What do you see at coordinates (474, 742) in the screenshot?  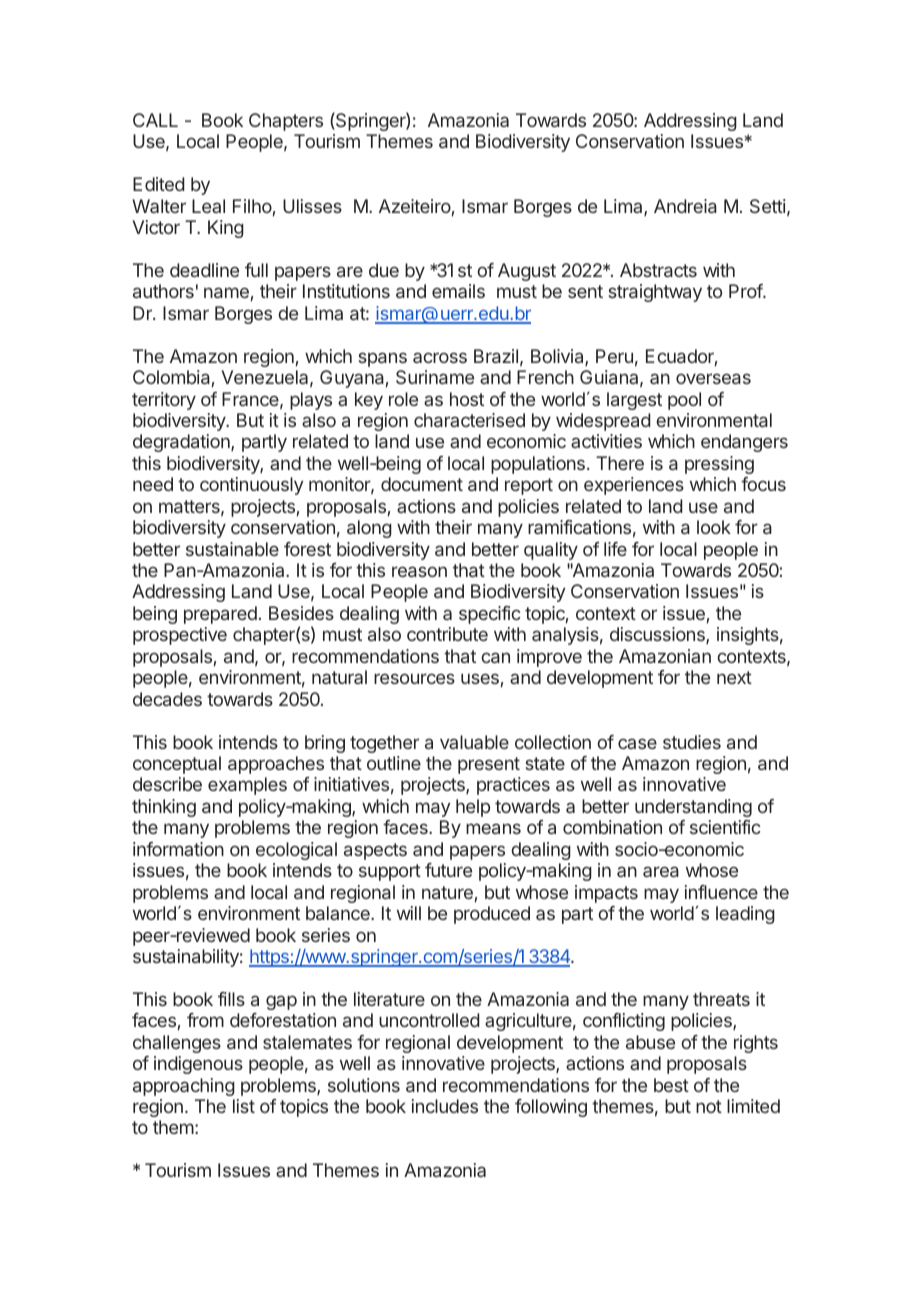 I see `valuable` at bounding box center [474, 742].
